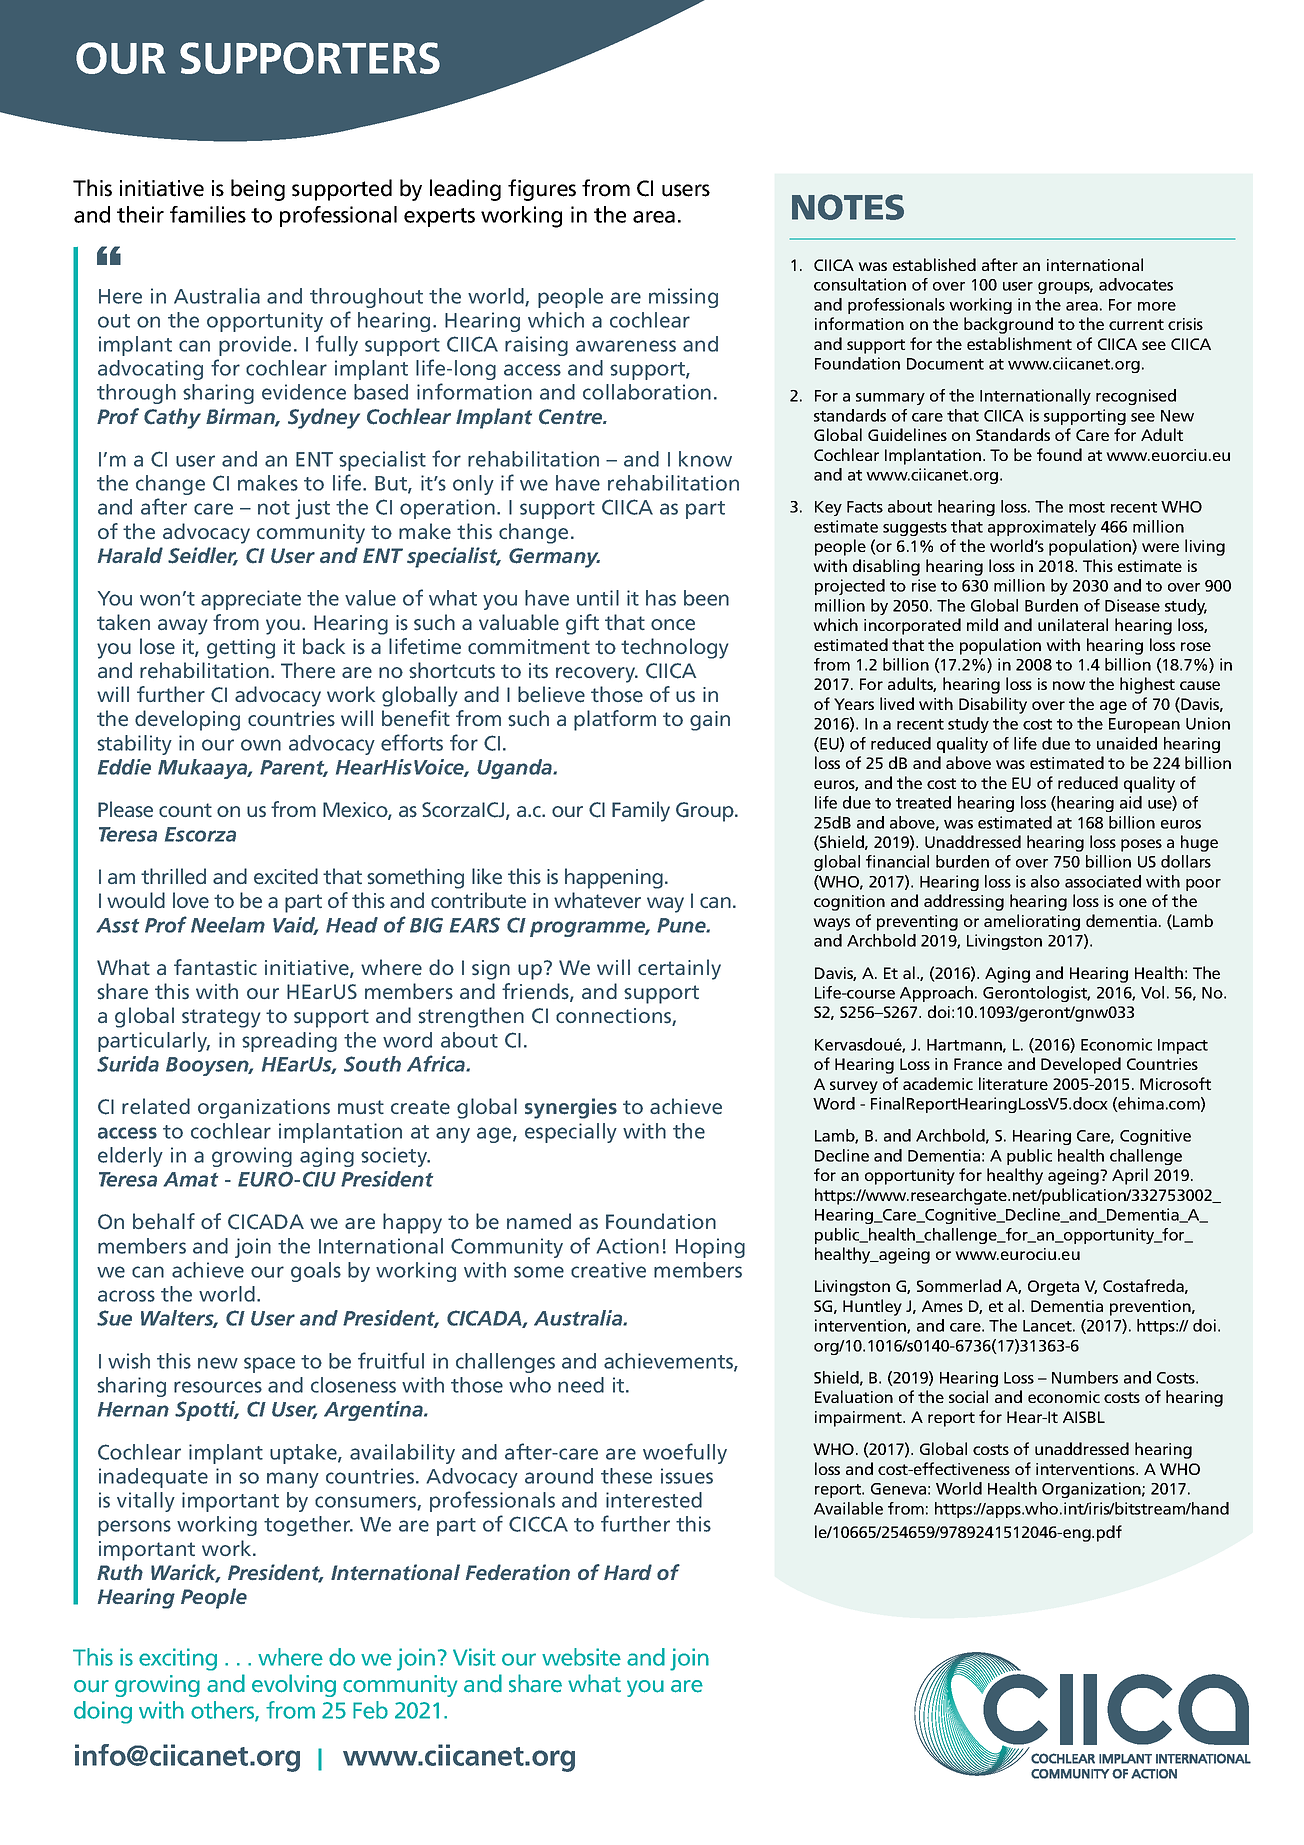 The width and height of the image is (1304, 1845). I want to click on Action, so click(627, 1246).
